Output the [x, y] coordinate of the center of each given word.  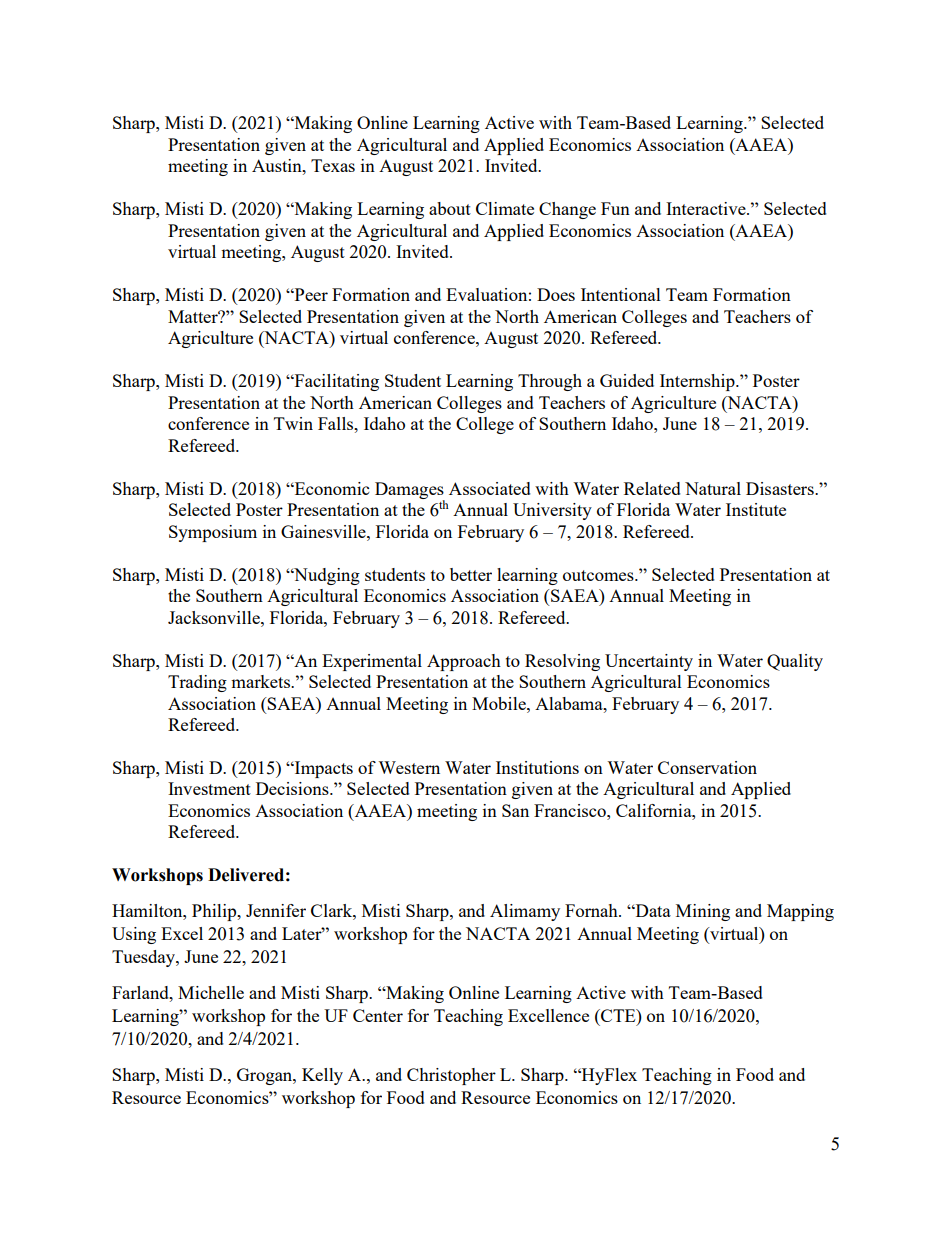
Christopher [451, 1076]
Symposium [213, 533]
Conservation [707, 767]
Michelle [211, 992]
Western [409, 767]
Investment [209, 788]
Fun [615, 208]
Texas [333, 165]
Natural [713, 488]
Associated [490, 488]
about [450, 208]
